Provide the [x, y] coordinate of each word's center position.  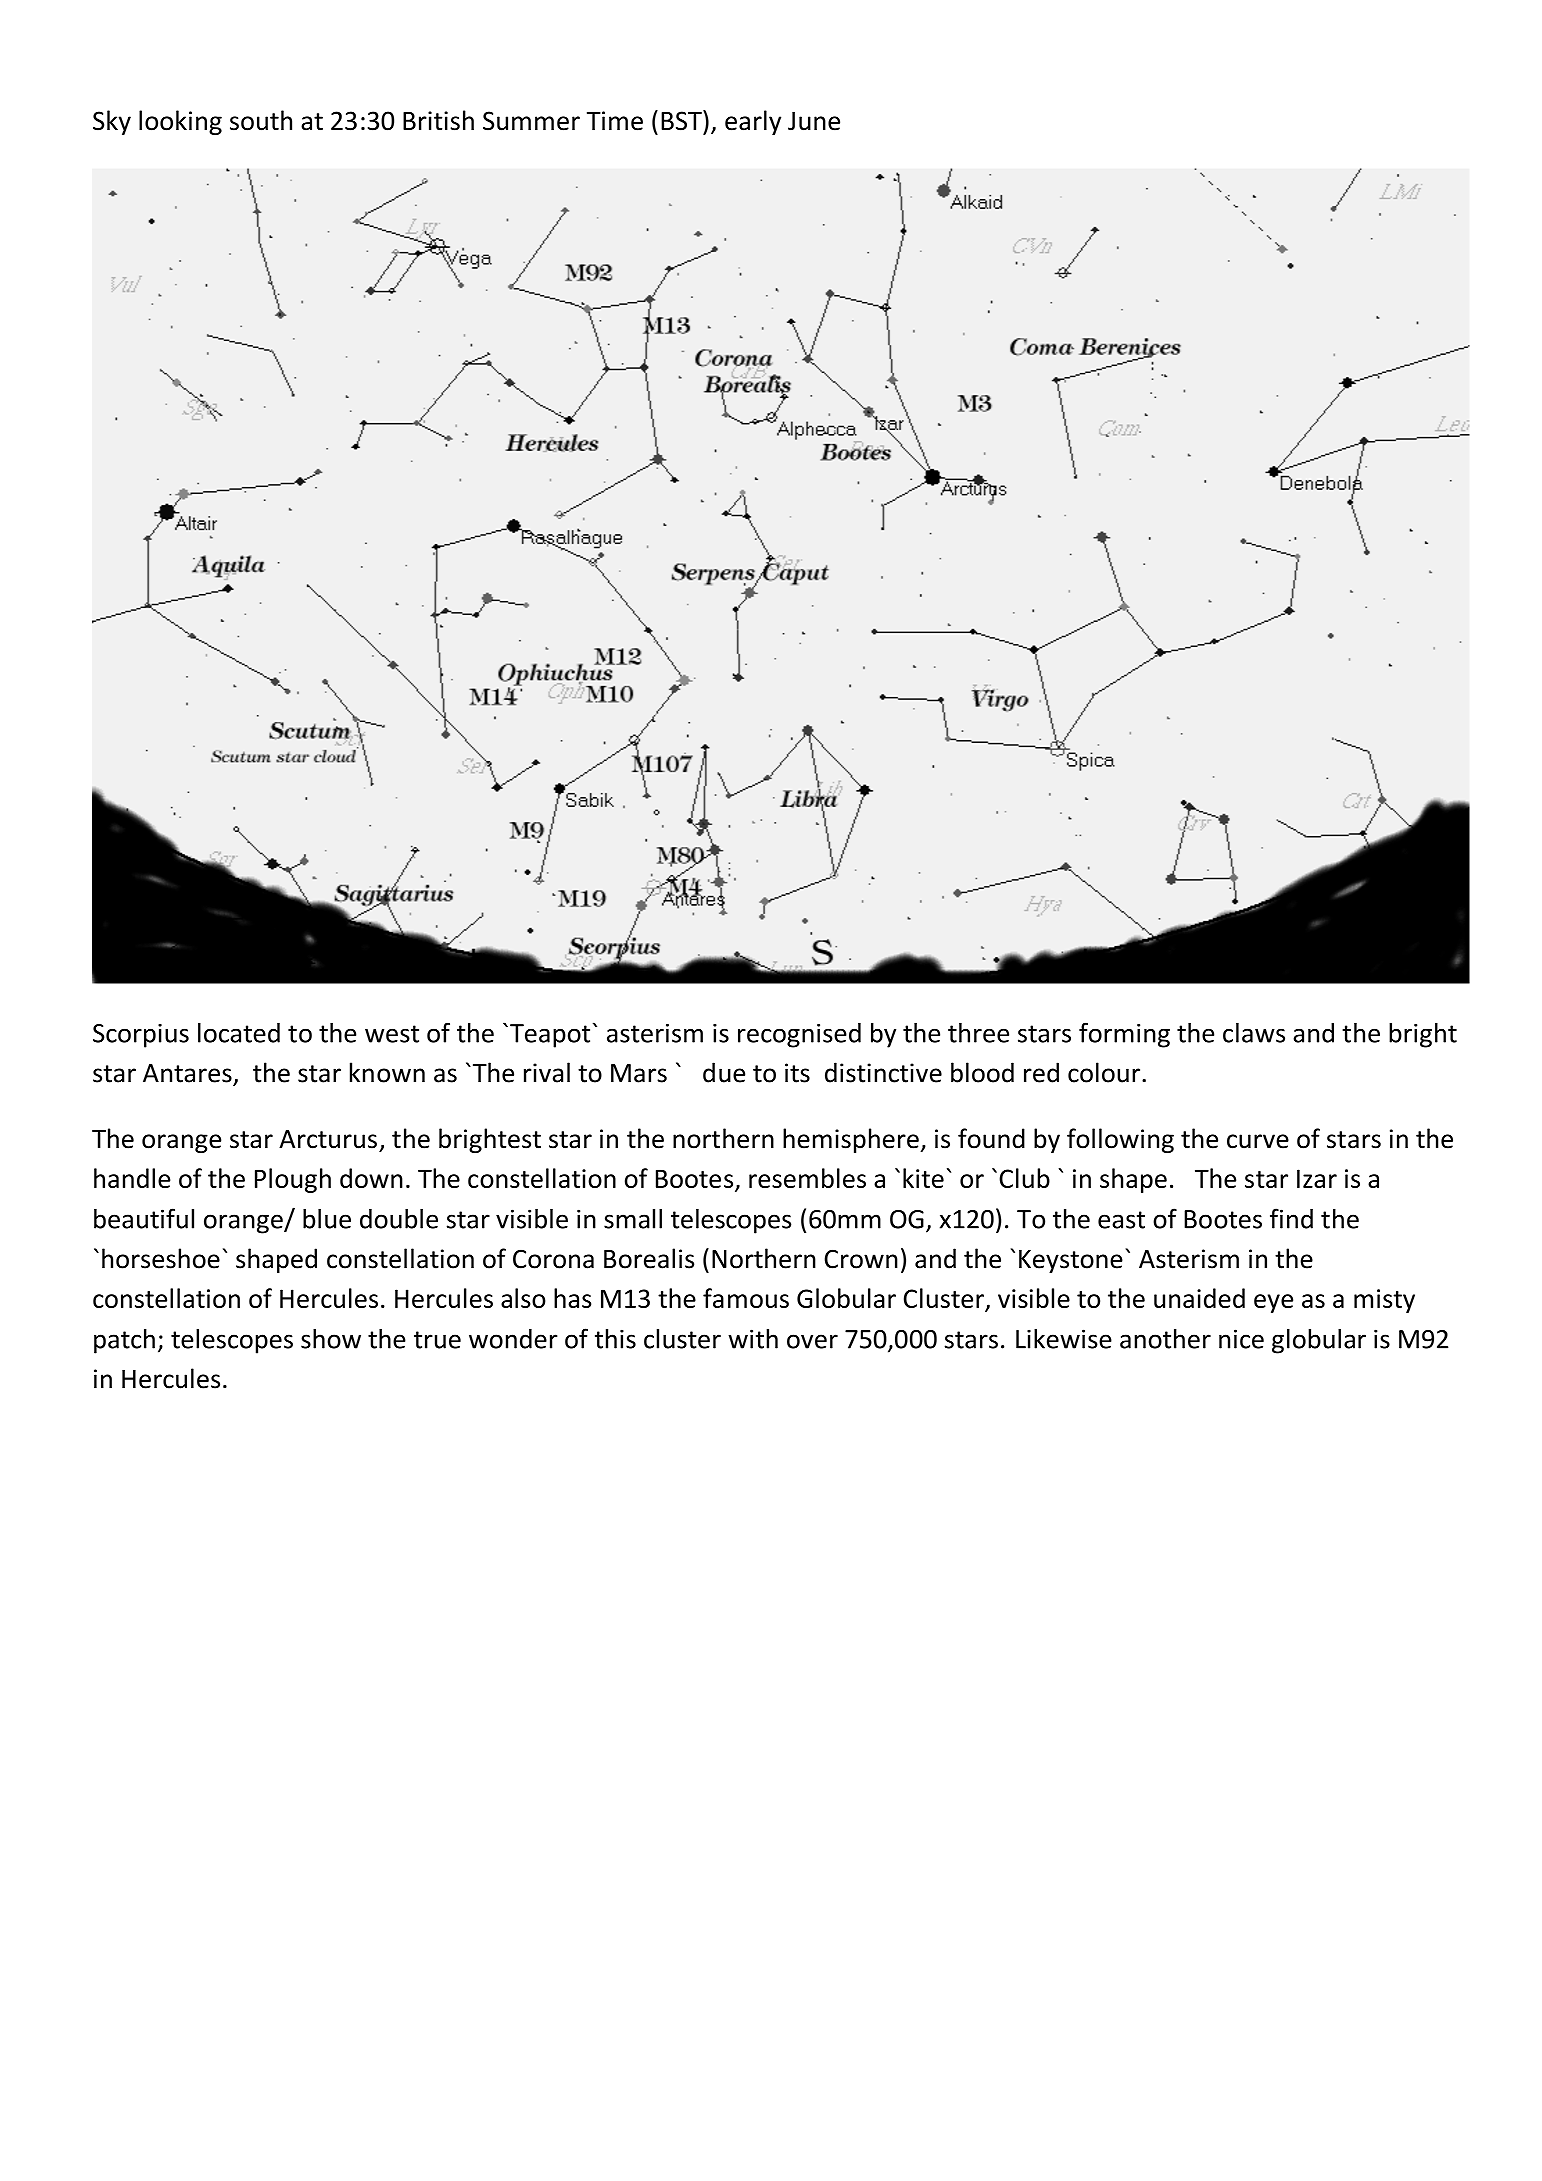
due [724, 1072]
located [239, 1033]
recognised [799, 1035]
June [814, 121]
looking [180, 122]
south [261, 120]
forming [1124, 1035]
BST [682, 120]
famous [746, 1298]
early [753, 122]
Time [615, 121]
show [331, 1339]
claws [1254, 1033]
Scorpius [141, 1036]
